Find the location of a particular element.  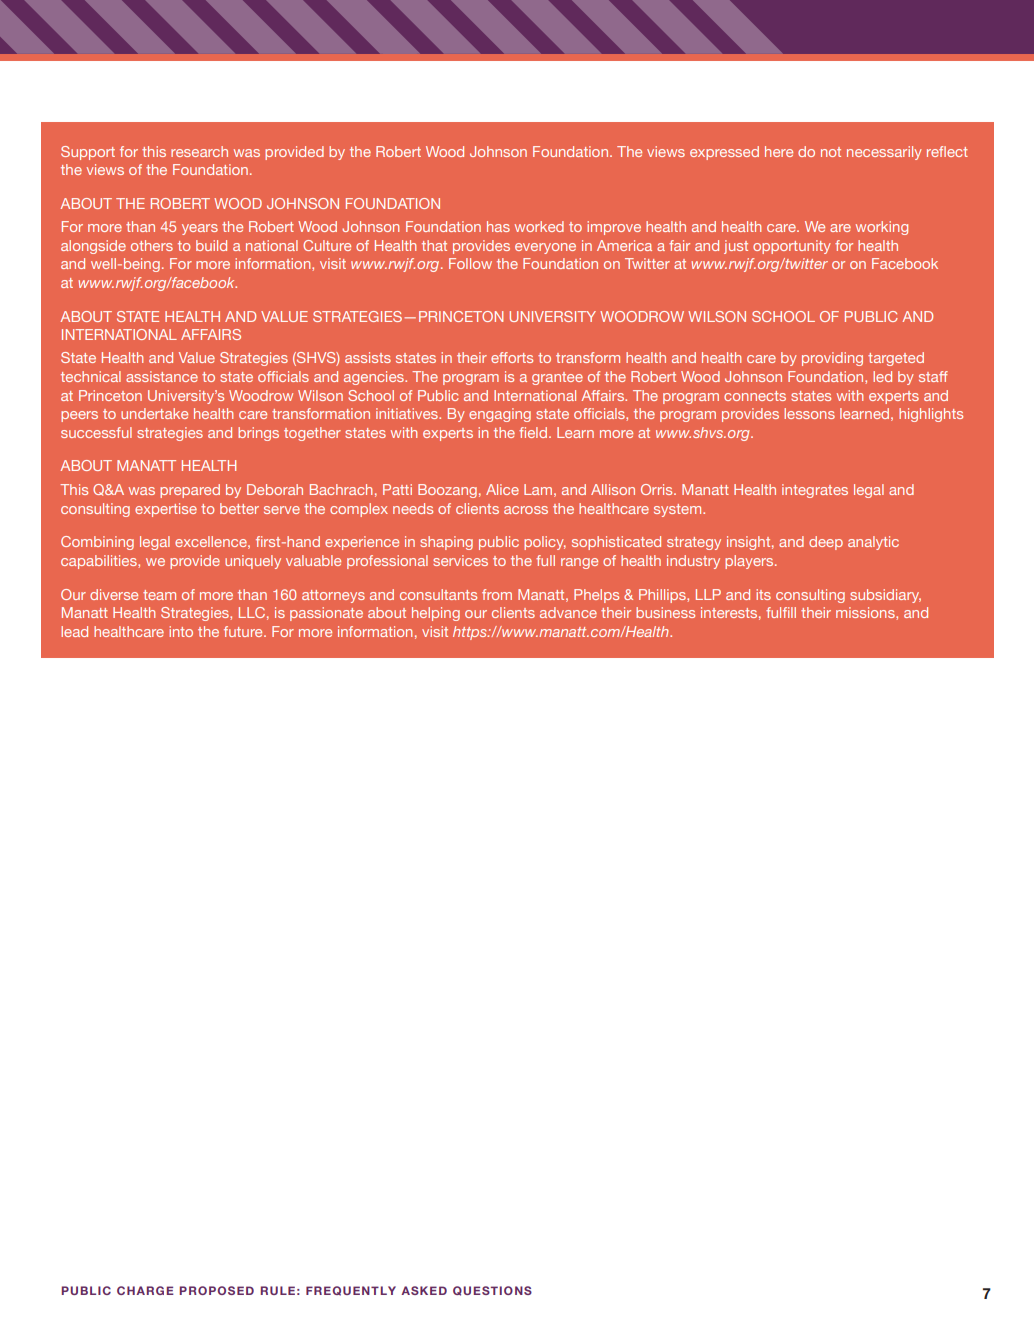

not is located at coordinates (831, 152).
